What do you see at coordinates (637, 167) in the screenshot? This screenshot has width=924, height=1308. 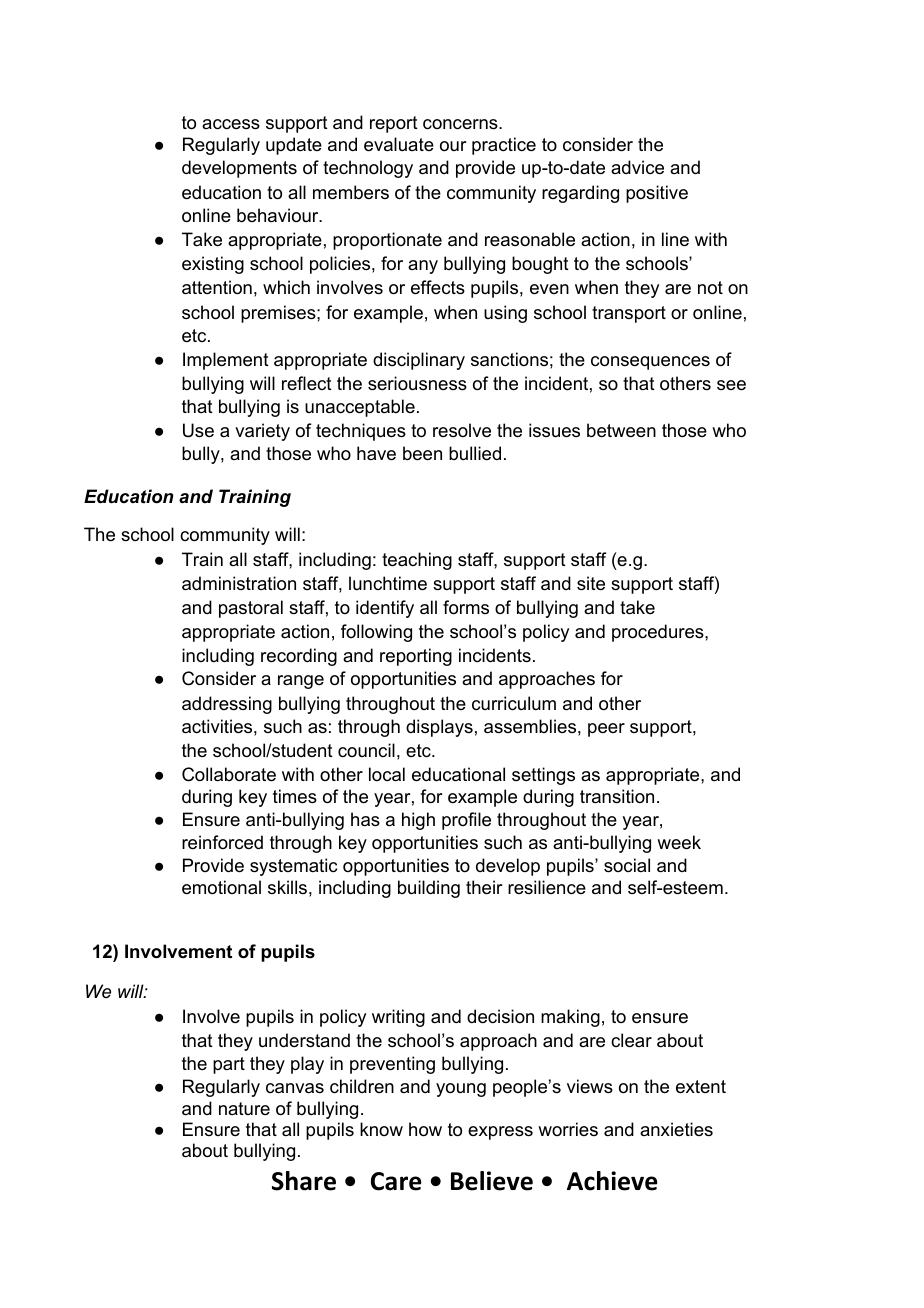 I see `advice` at bounding box center [637, 167].
